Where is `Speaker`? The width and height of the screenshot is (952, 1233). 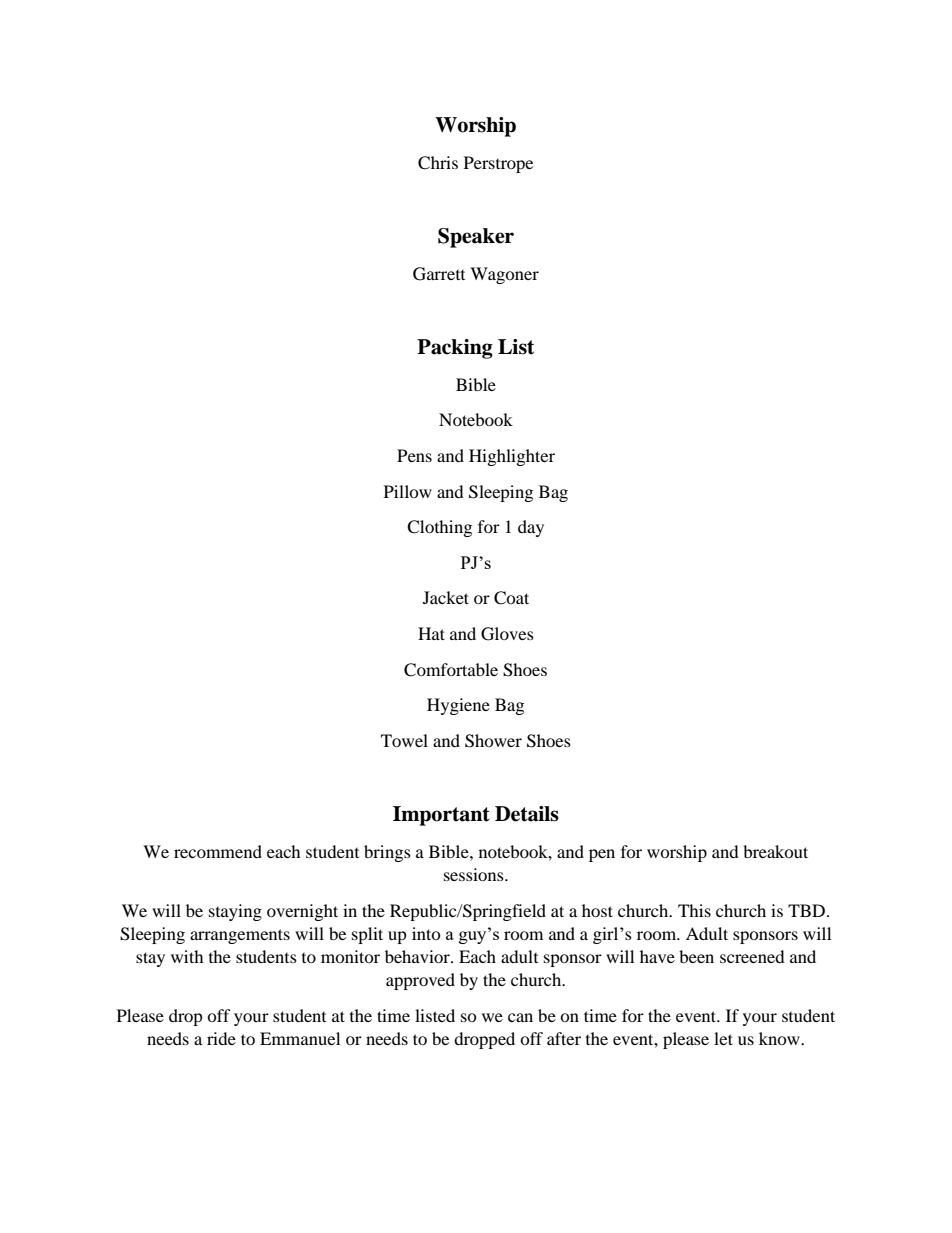
Speaker is located at coordinates (476, 238).
